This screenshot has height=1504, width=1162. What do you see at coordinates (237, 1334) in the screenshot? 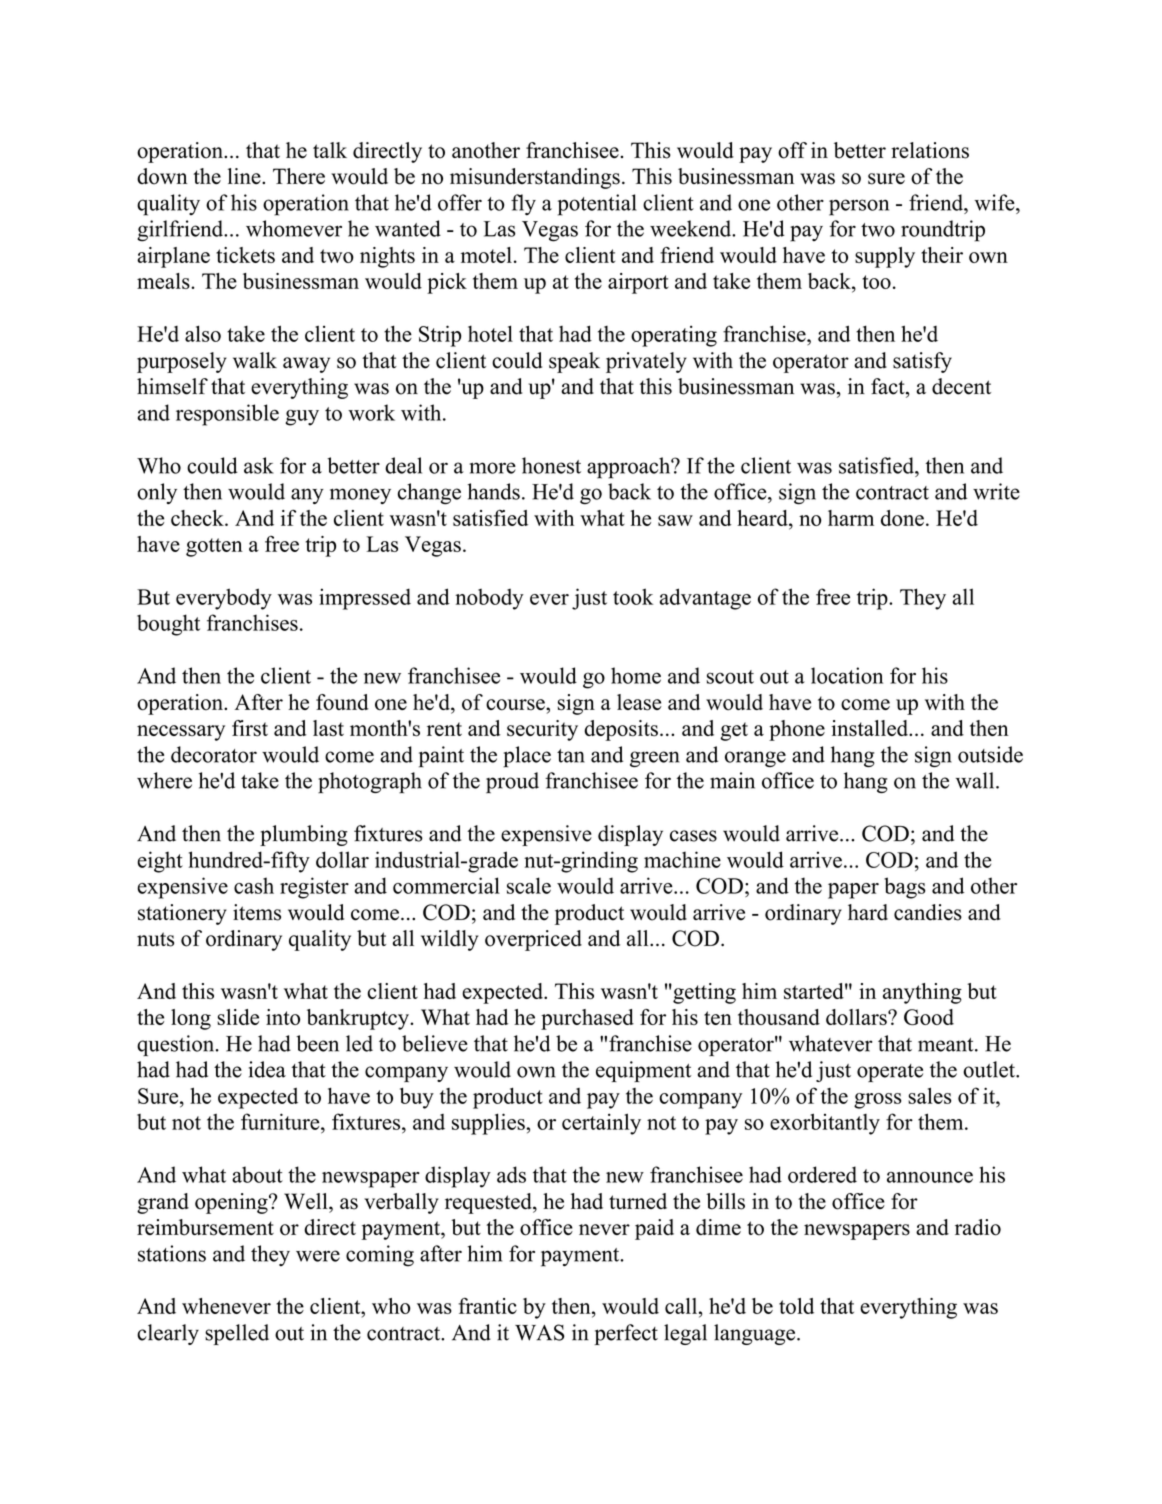
I see `spelled` at bounding box center [237, 1334].
